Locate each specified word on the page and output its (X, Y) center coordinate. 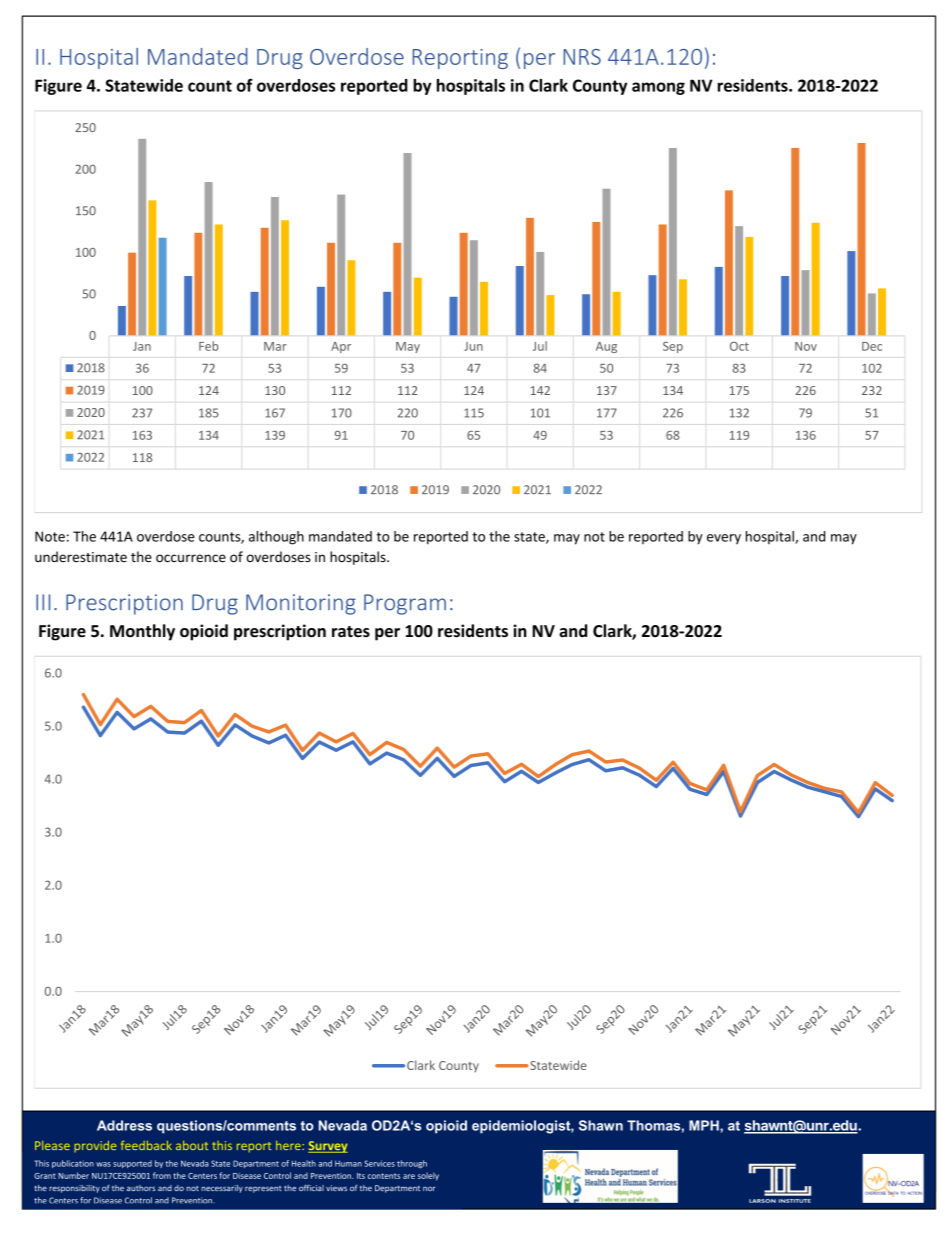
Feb (209, 346)
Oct (739, 346)
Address (124, 1125)
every (724, 539)
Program (405, 604)
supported (132, 1164)
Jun (473, 346)
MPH (705, 1125)
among (658, 88)
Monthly (142, 632)
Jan (142, 346)
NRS (582, 57)
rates (351, 632)
